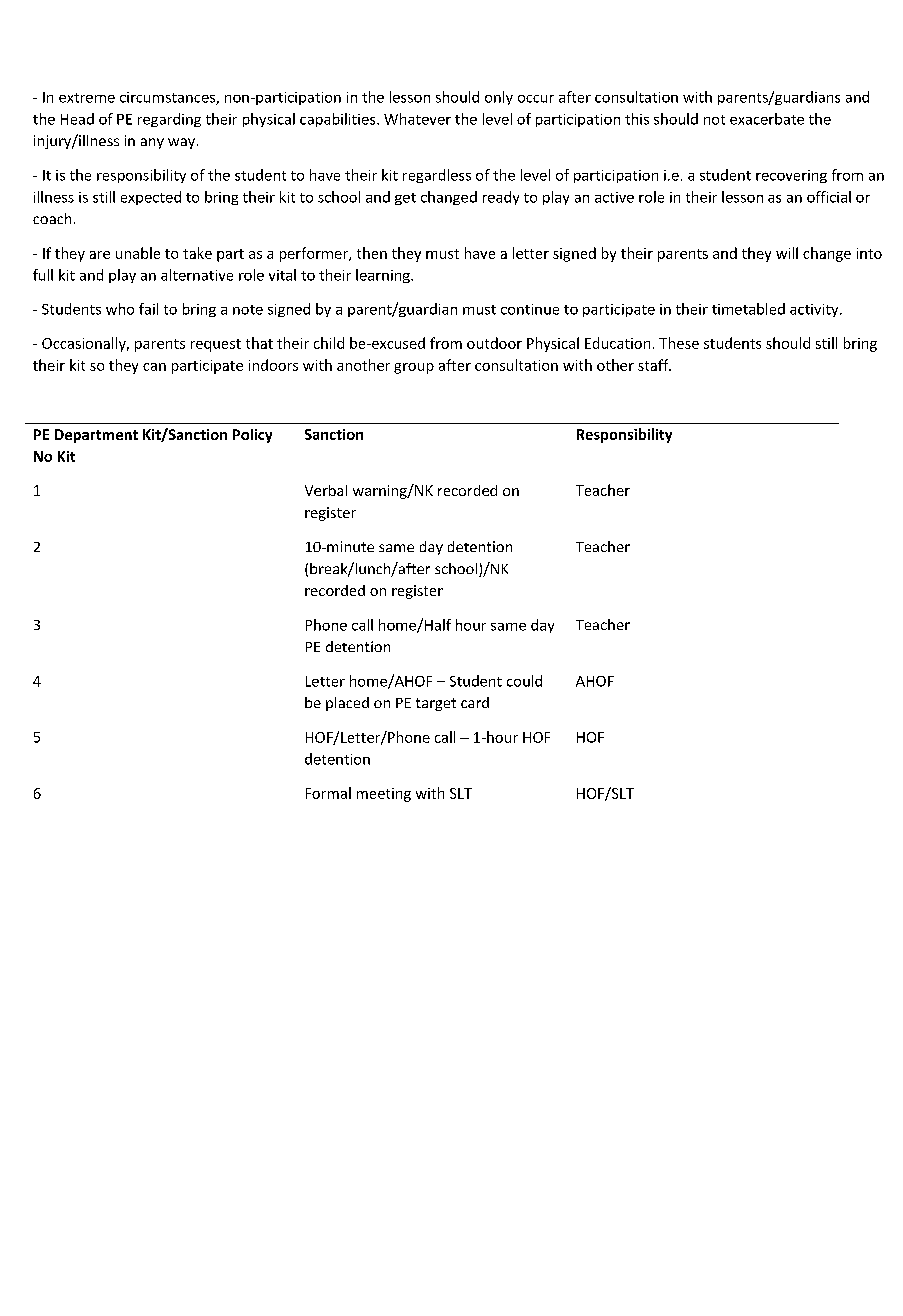  What do you see at coordinates (347, 704) in the screenshot?
I see `placed` at bounding box center [347, 704].
